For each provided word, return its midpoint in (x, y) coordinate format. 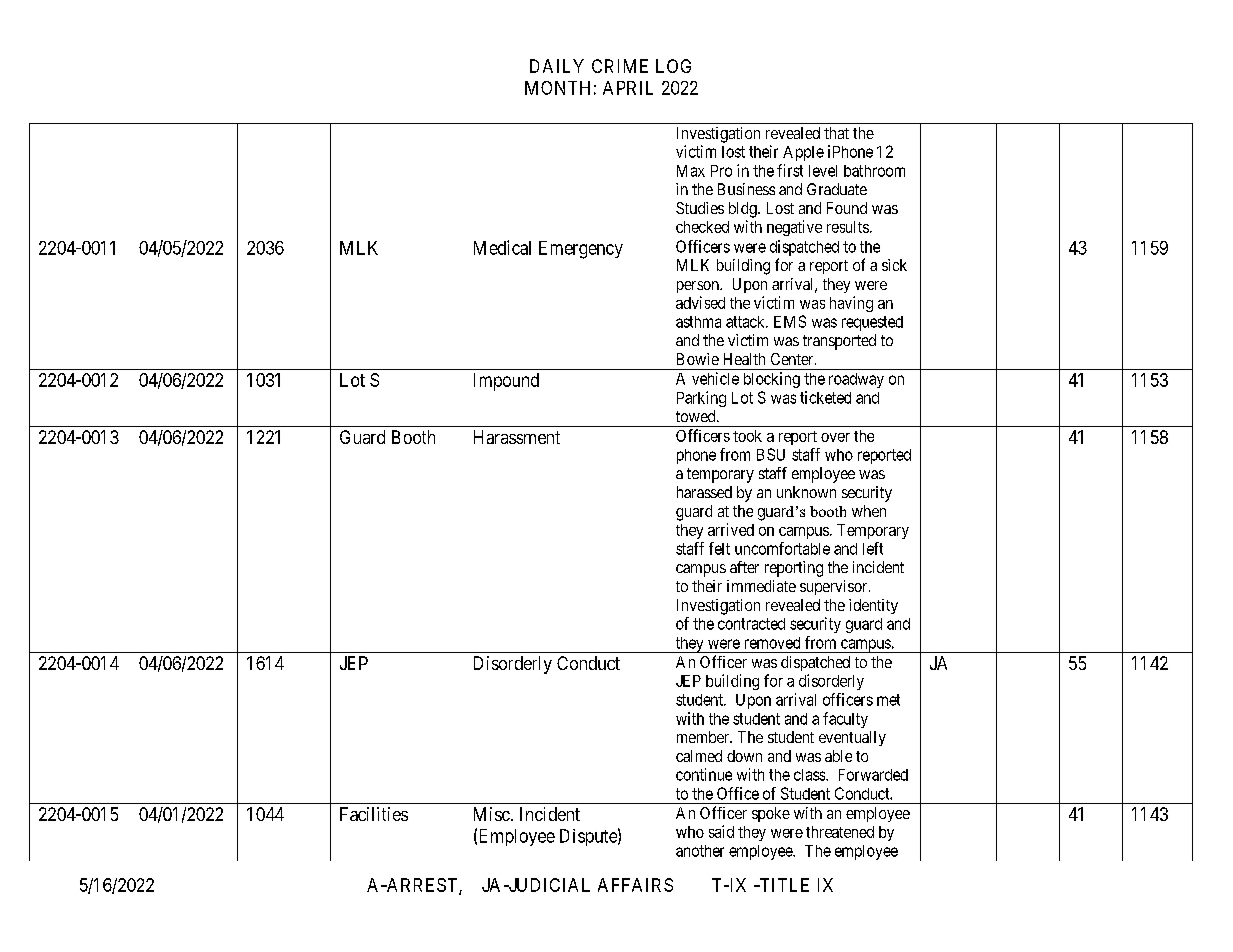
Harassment (517, 437)
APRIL (628, 88)
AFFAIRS (635, 885)
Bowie (698, 359)
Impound (506, 382)
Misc (492, 814)
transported (839, 342)
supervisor (835, 587)
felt (719, 548)
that (836, 133)
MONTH (557, 88)
